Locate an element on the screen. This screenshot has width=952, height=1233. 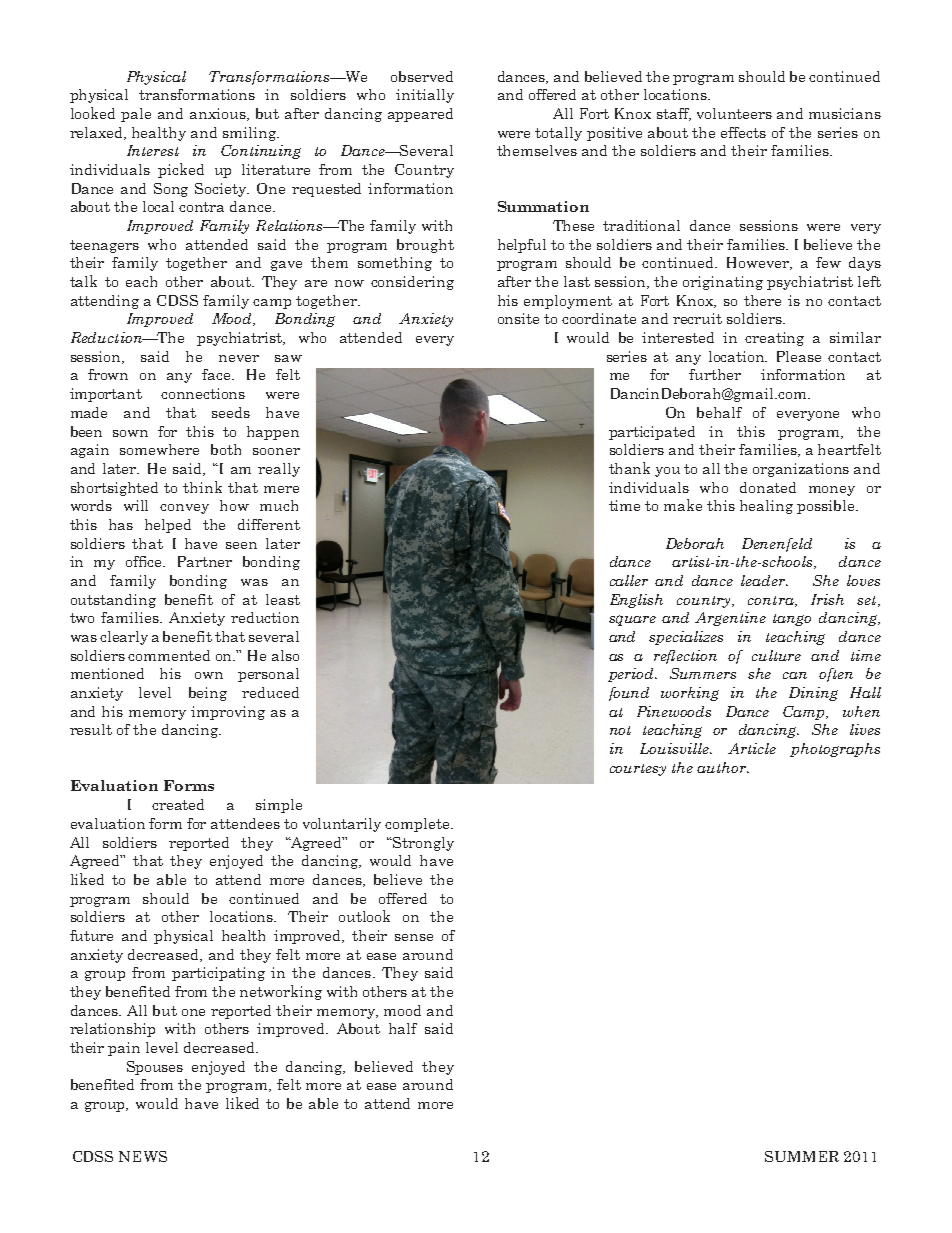
sense is located at coordinates (414, 937).
